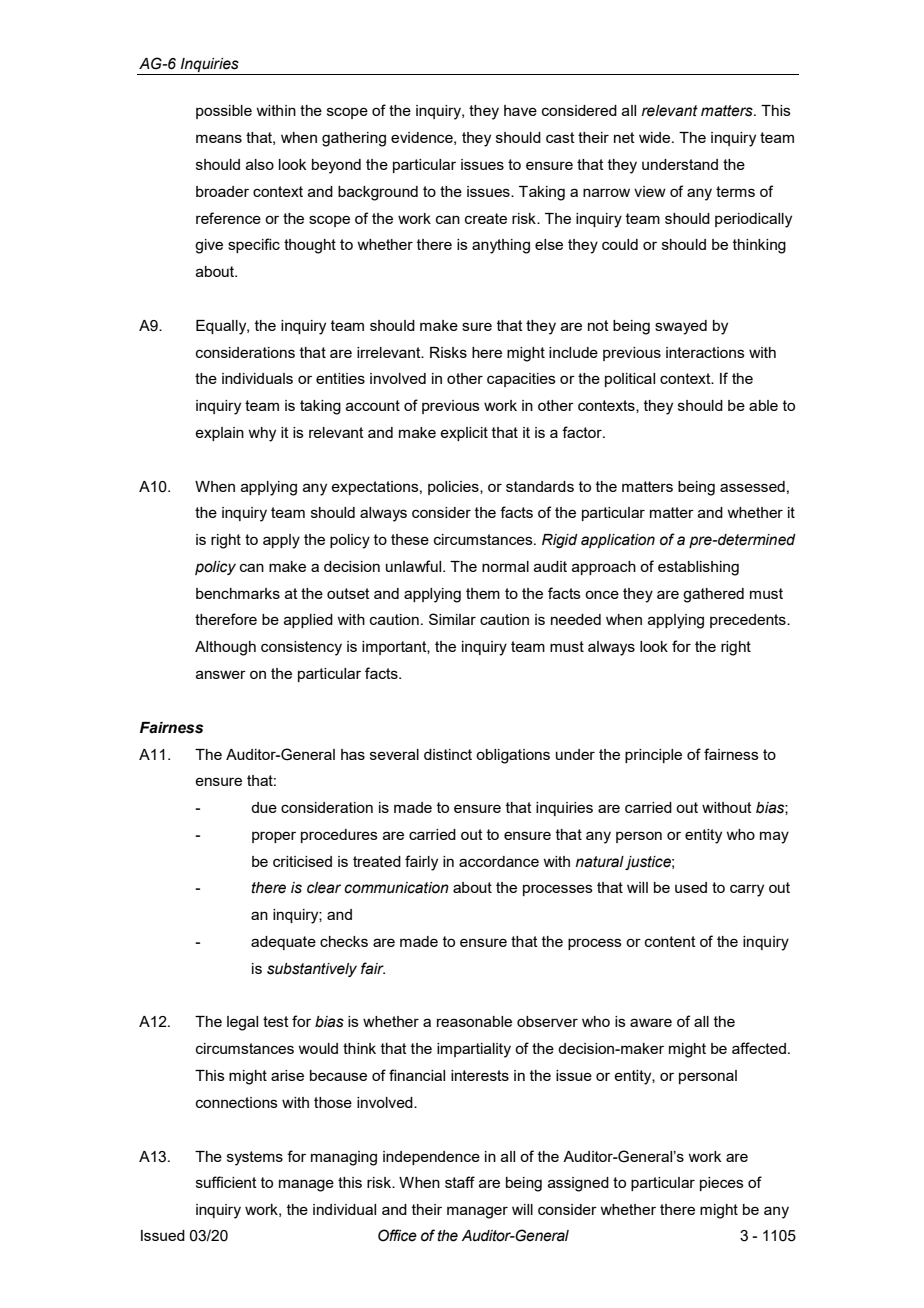  What do you see at coordinates (705, 352) in the document?
I see `interactions` at bounding box center [705, 352].
